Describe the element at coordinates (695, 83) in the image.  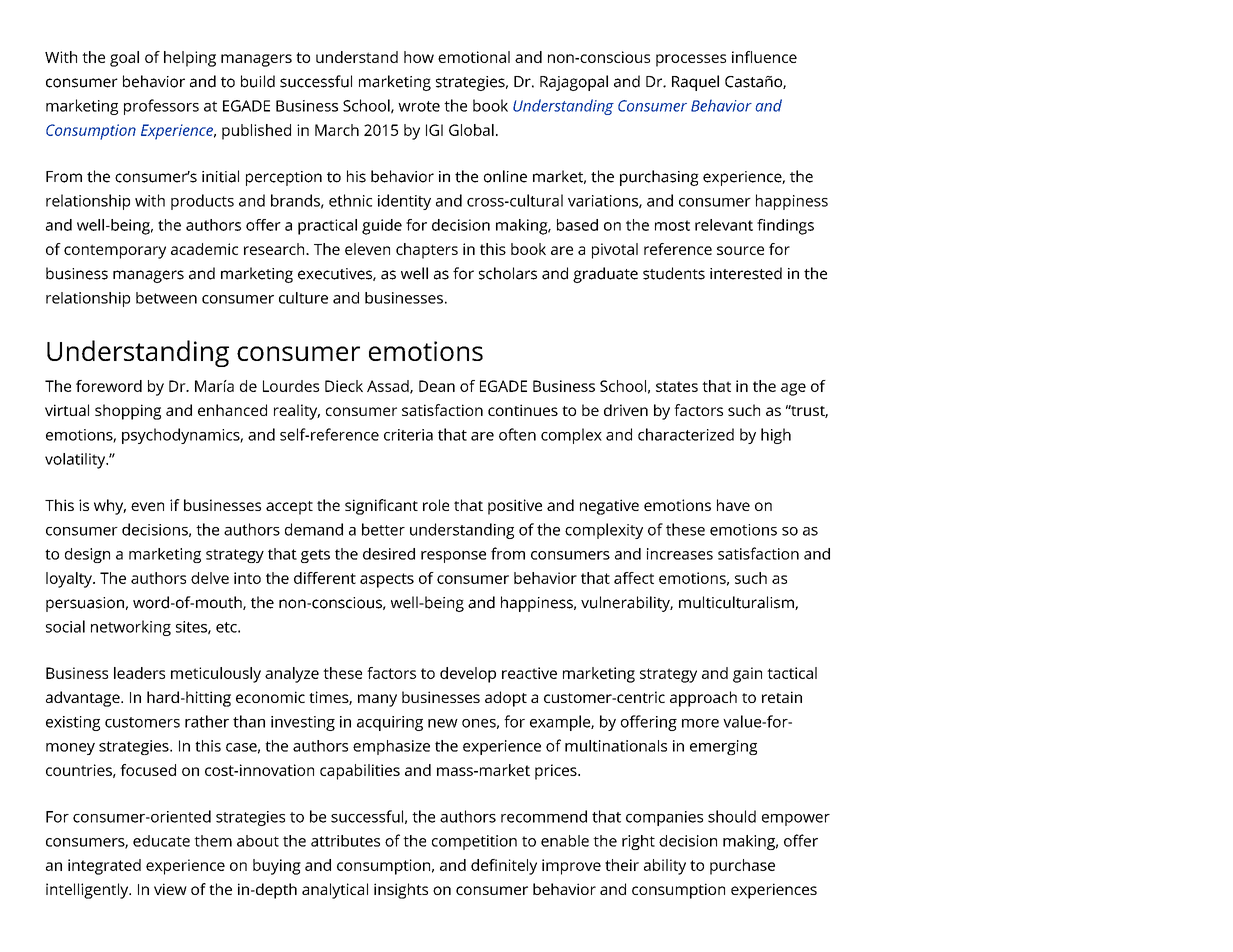
I see `Raquel` at that location.
